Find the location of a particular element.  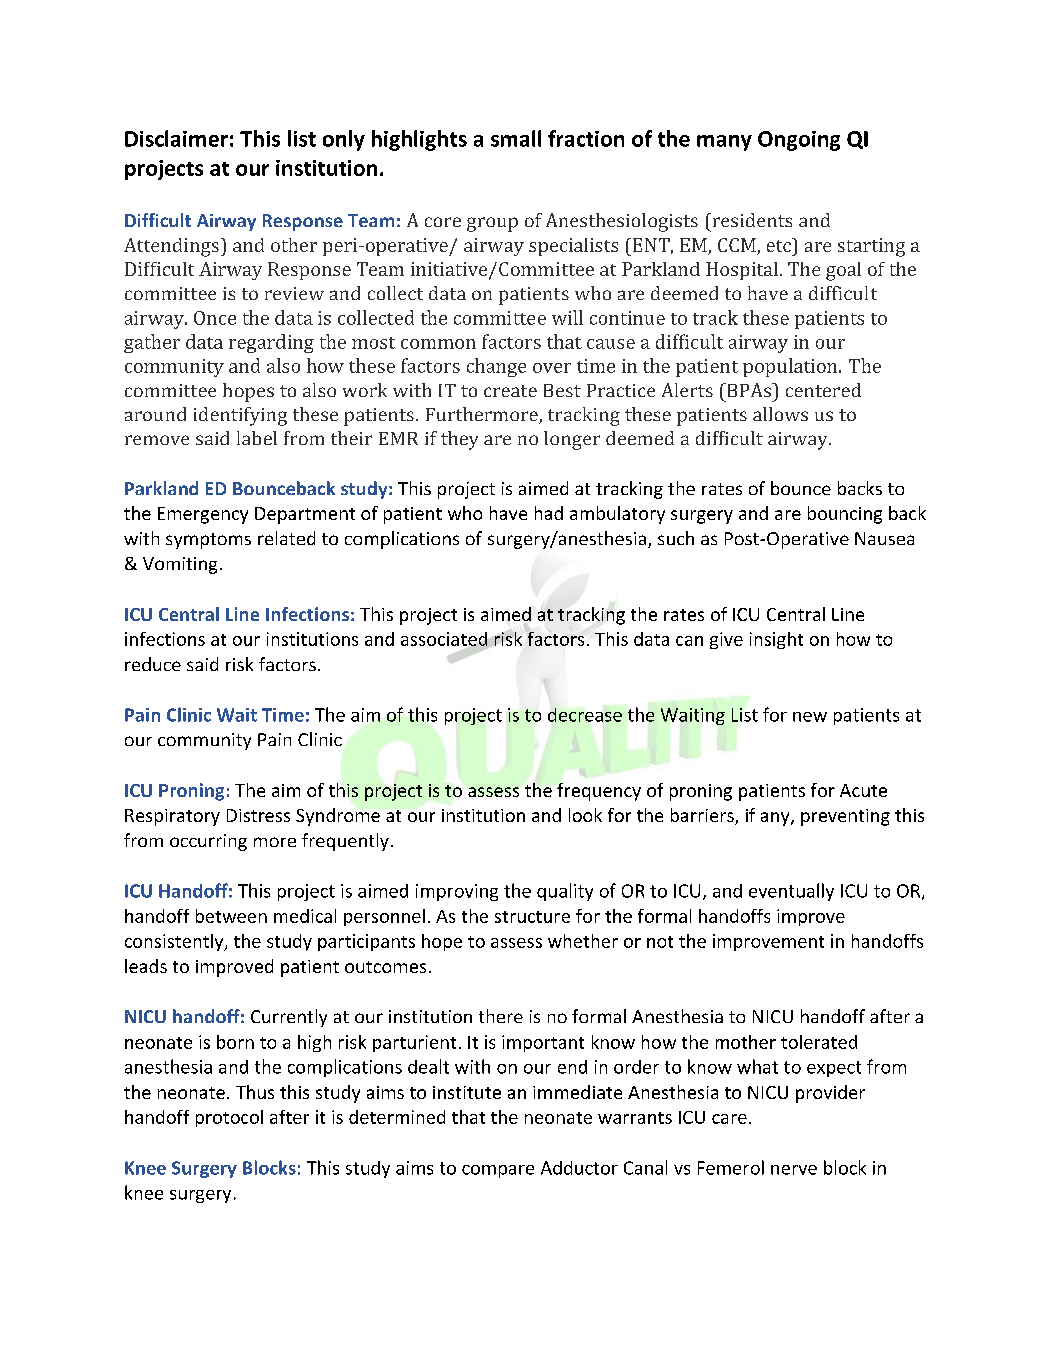

bouncing is located at coordinates (845, 515).
